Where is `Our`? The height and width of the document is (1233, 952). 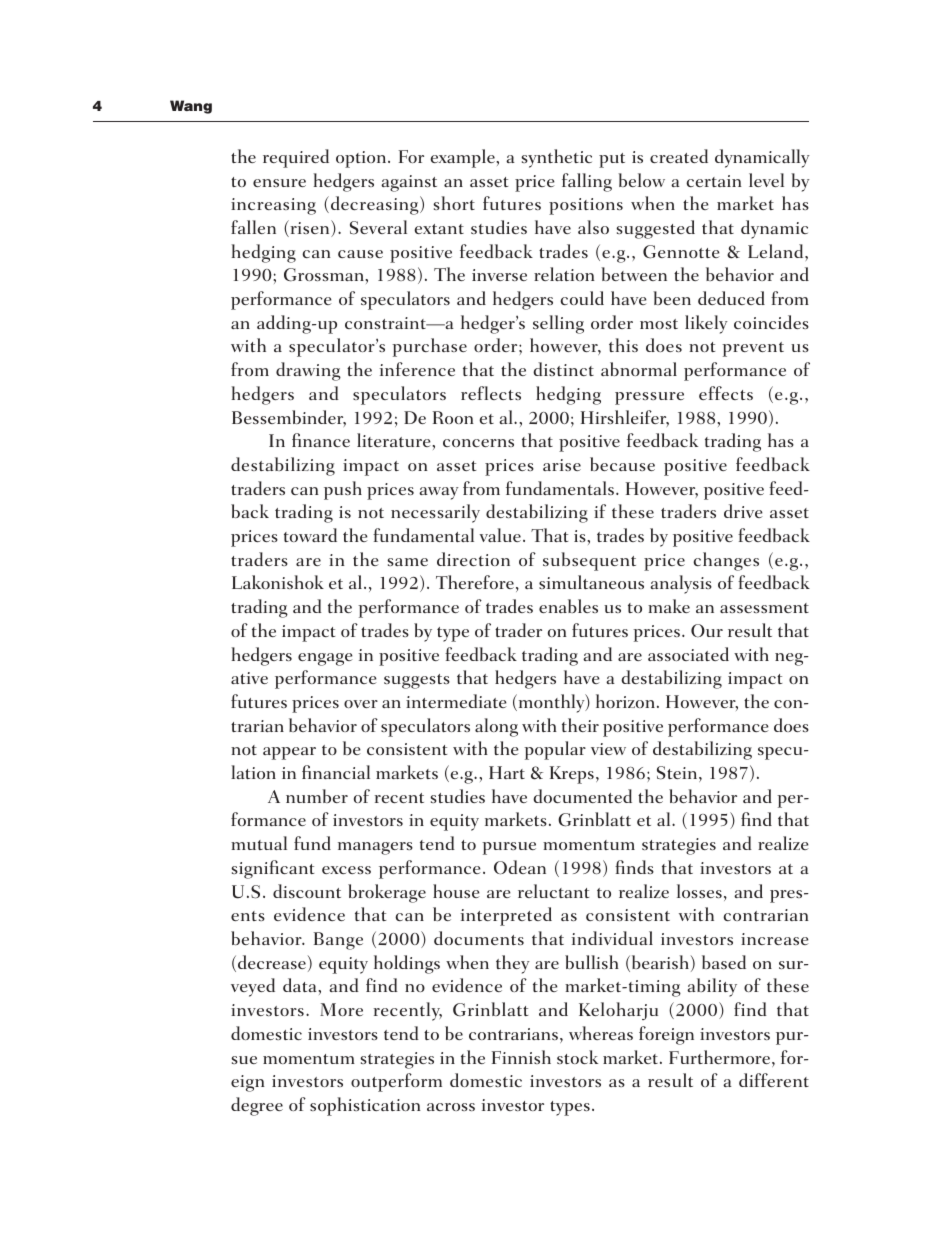 Our is located at coordinates (707, 631).
